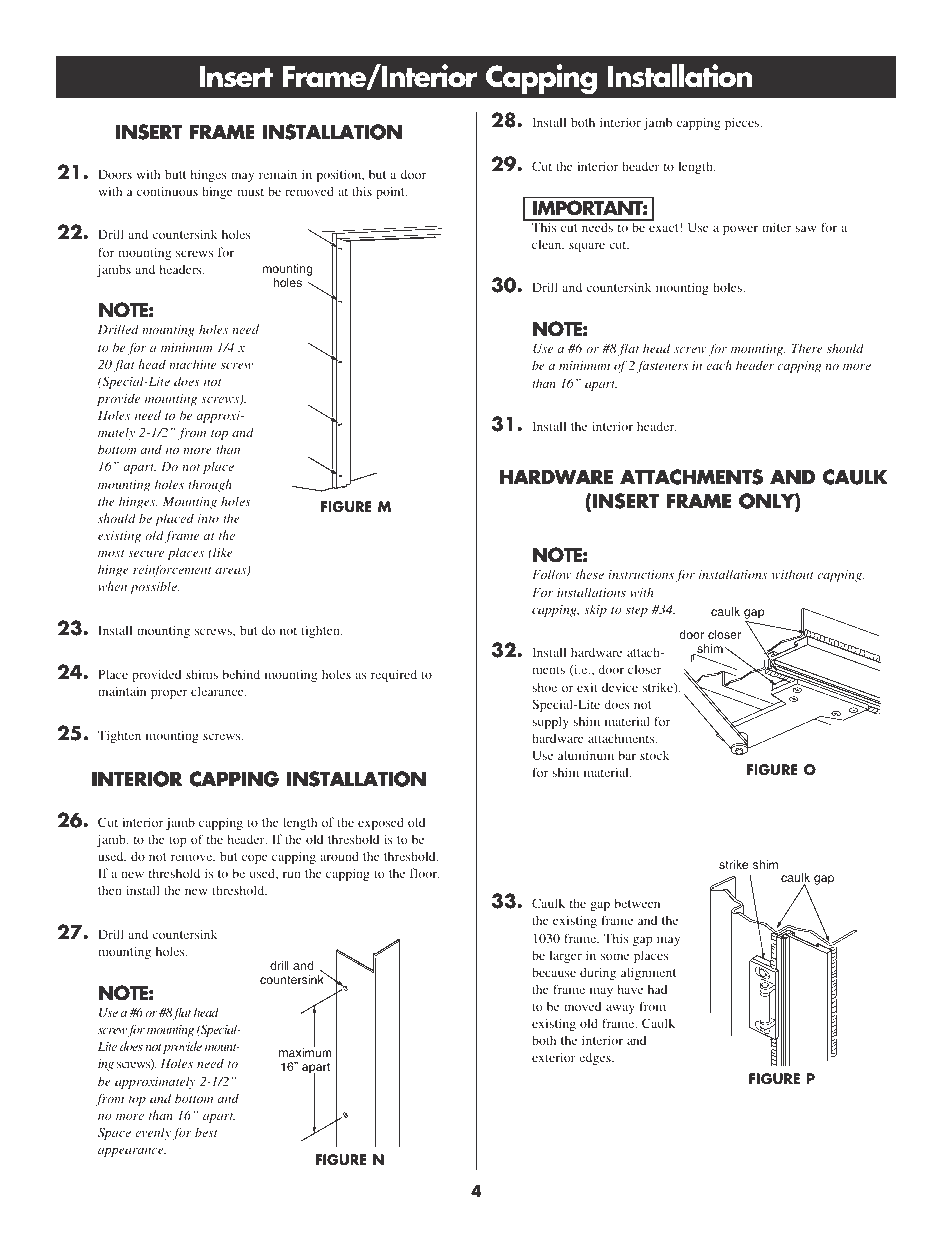 The width and height of the page is (952, 1233). I want to click on Follow, so click(552, 574).
